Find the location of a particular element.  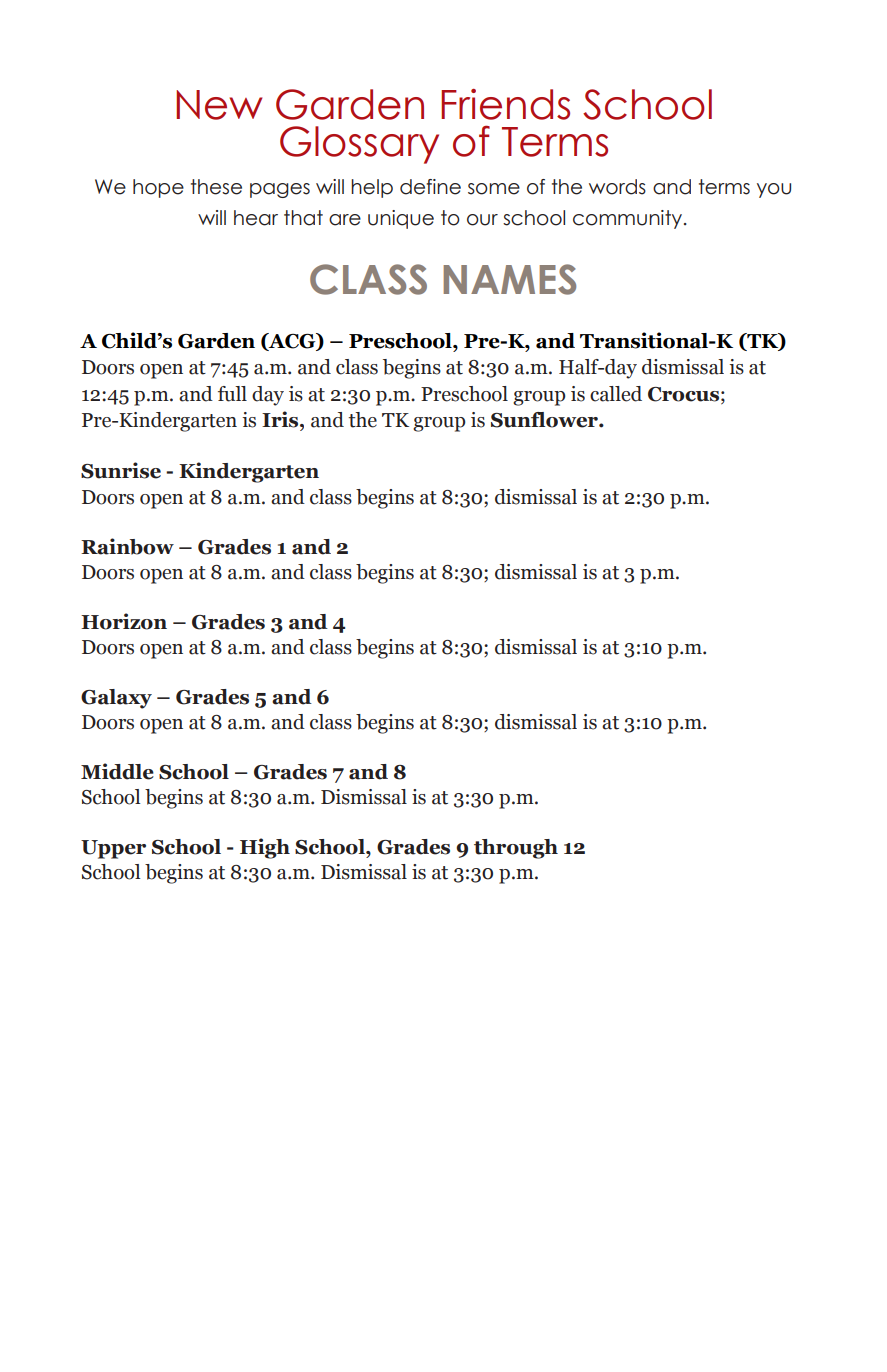

Friends is located at coordinates (505, 104).
